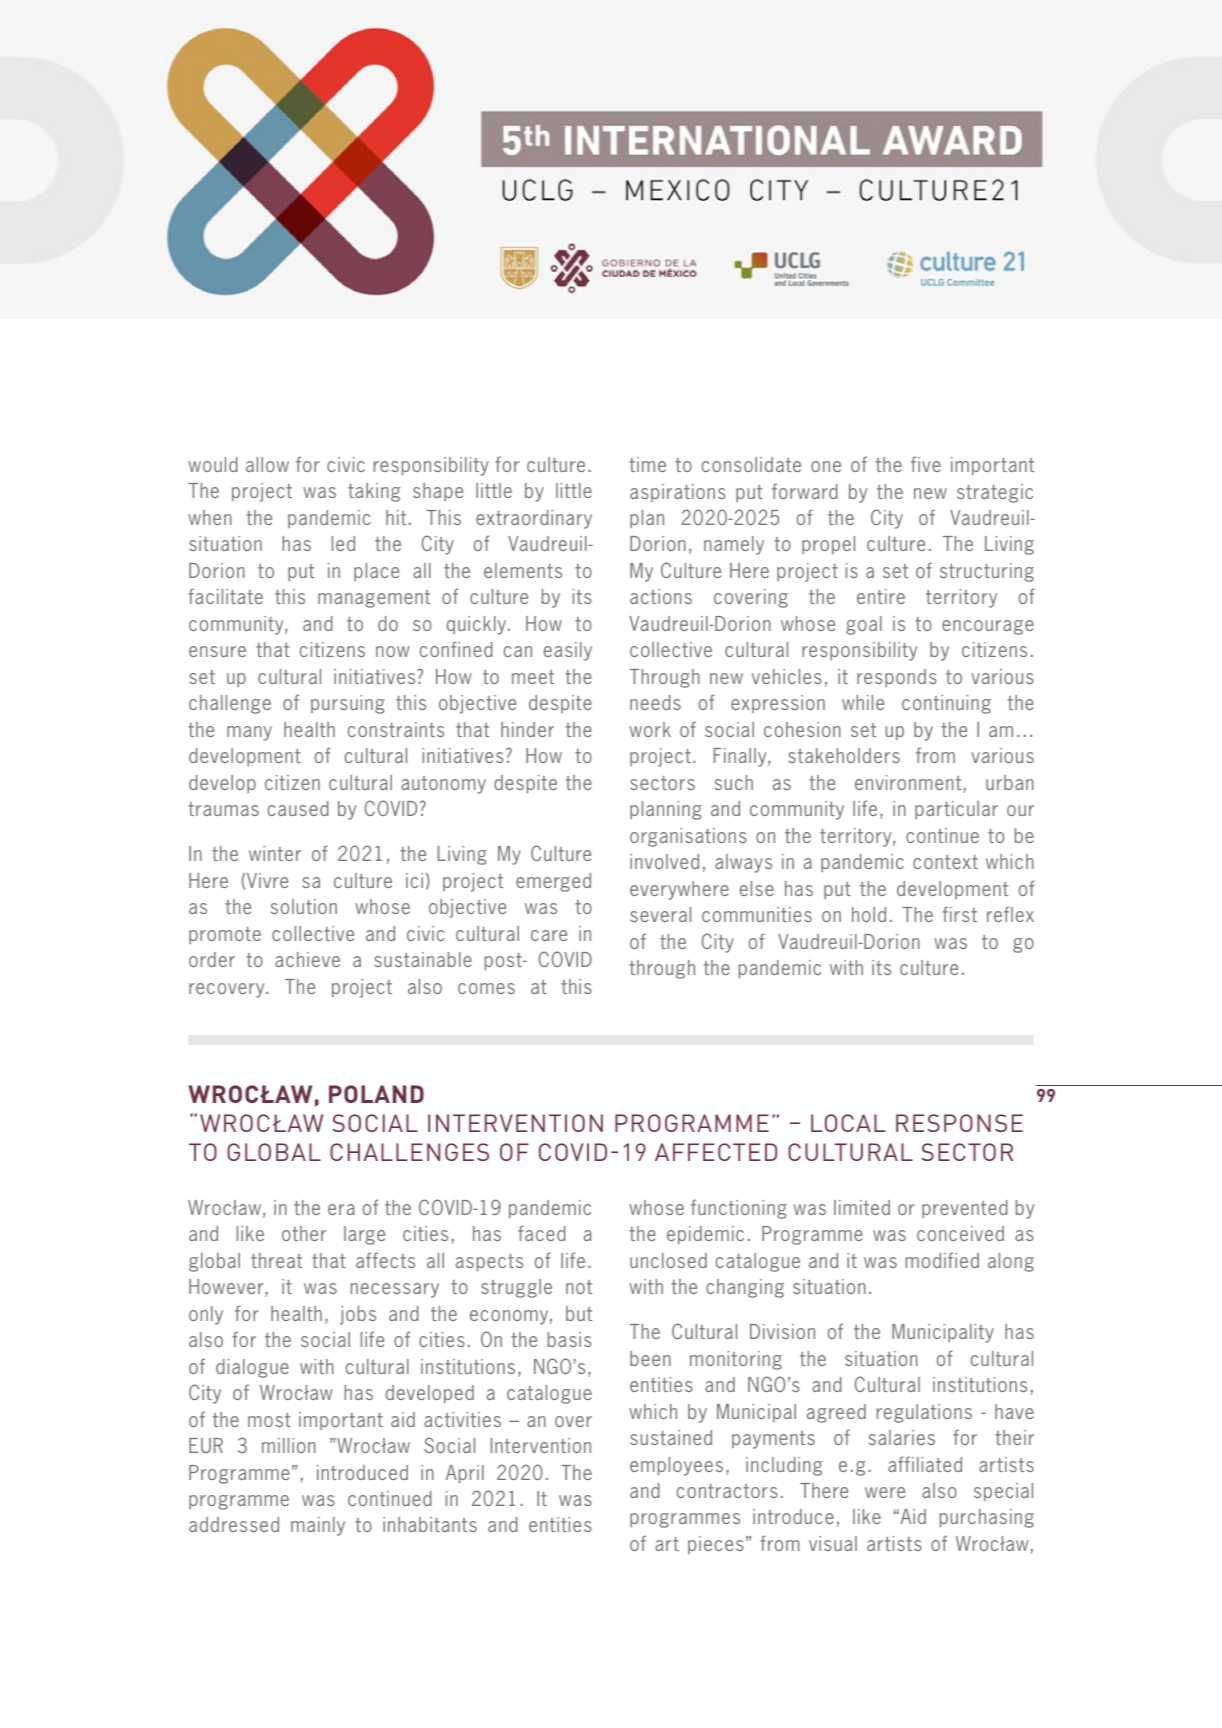 Image resolution: width=1222 pixels, height=1728 pixels. I want to click on five, so click(926, 464).
